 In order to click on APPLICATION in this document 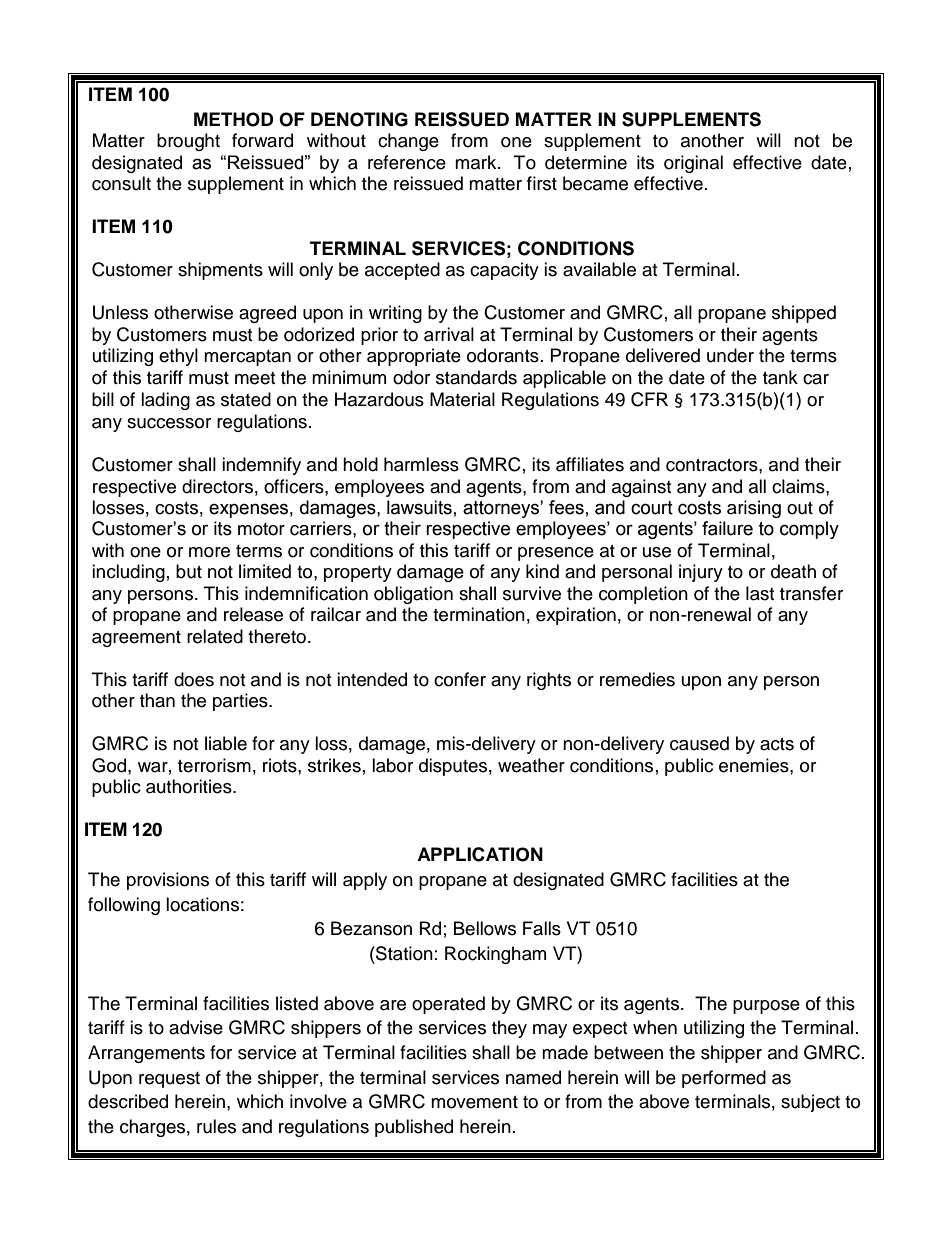, I will do `click(480, 854)`.
